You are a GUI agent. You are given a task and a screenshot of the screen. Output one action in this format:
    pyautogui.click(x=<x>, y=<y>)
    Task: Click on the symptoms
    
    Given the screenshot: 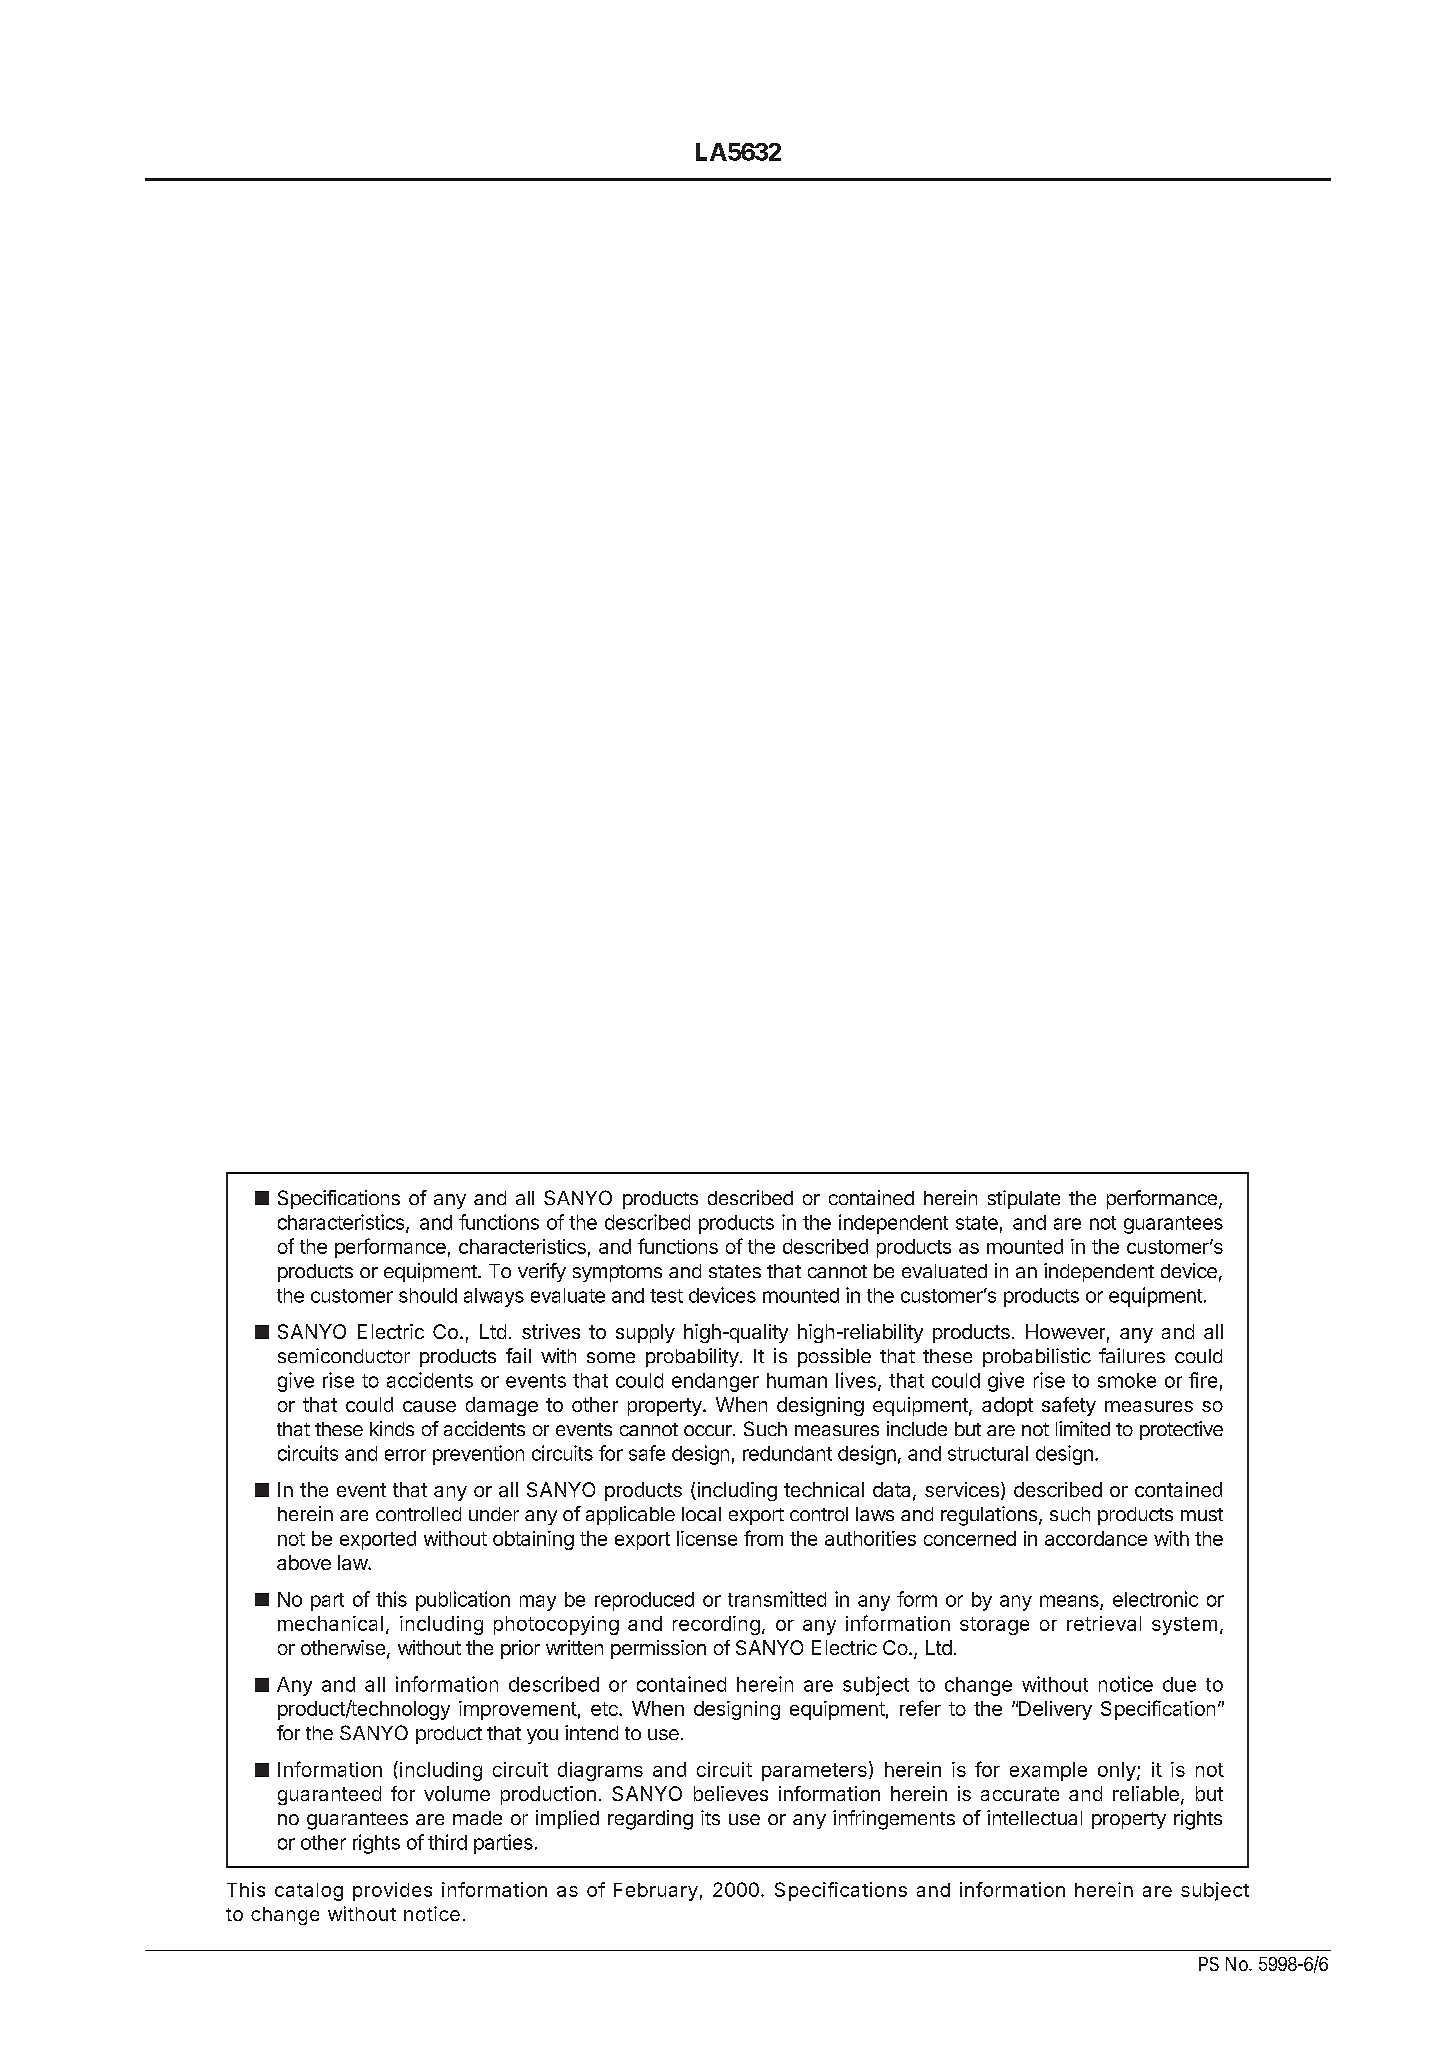 What is the action you would take?
    pyautogui.click(x=617, y=1273)
